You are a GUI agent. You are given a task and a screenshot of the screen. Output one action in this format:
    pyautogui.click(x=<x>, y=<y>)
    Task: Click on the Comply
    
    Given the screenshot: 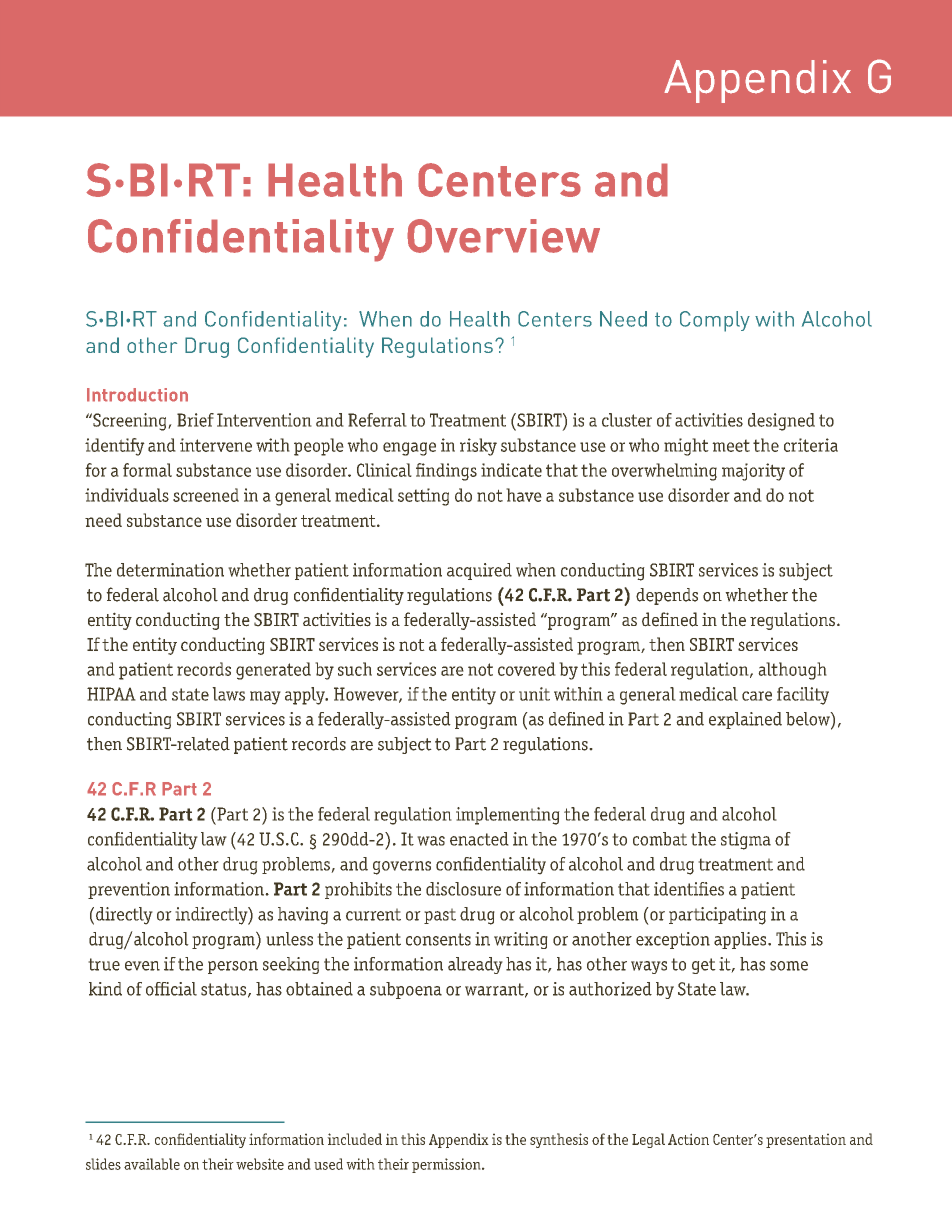 What is the action you would take?
    pyautogui.click(x=715, y=321)
